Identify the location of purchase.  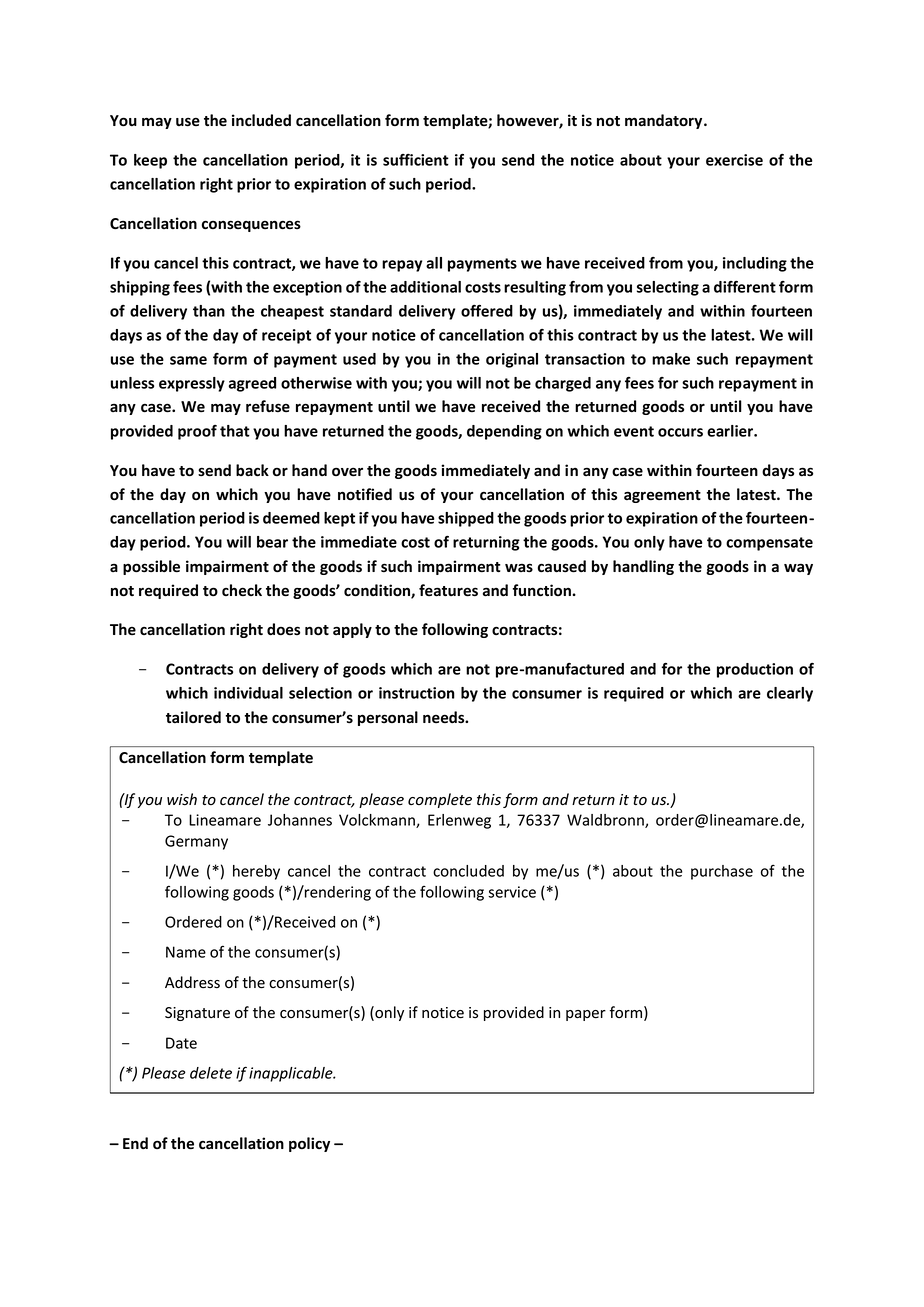
(722, 872).
